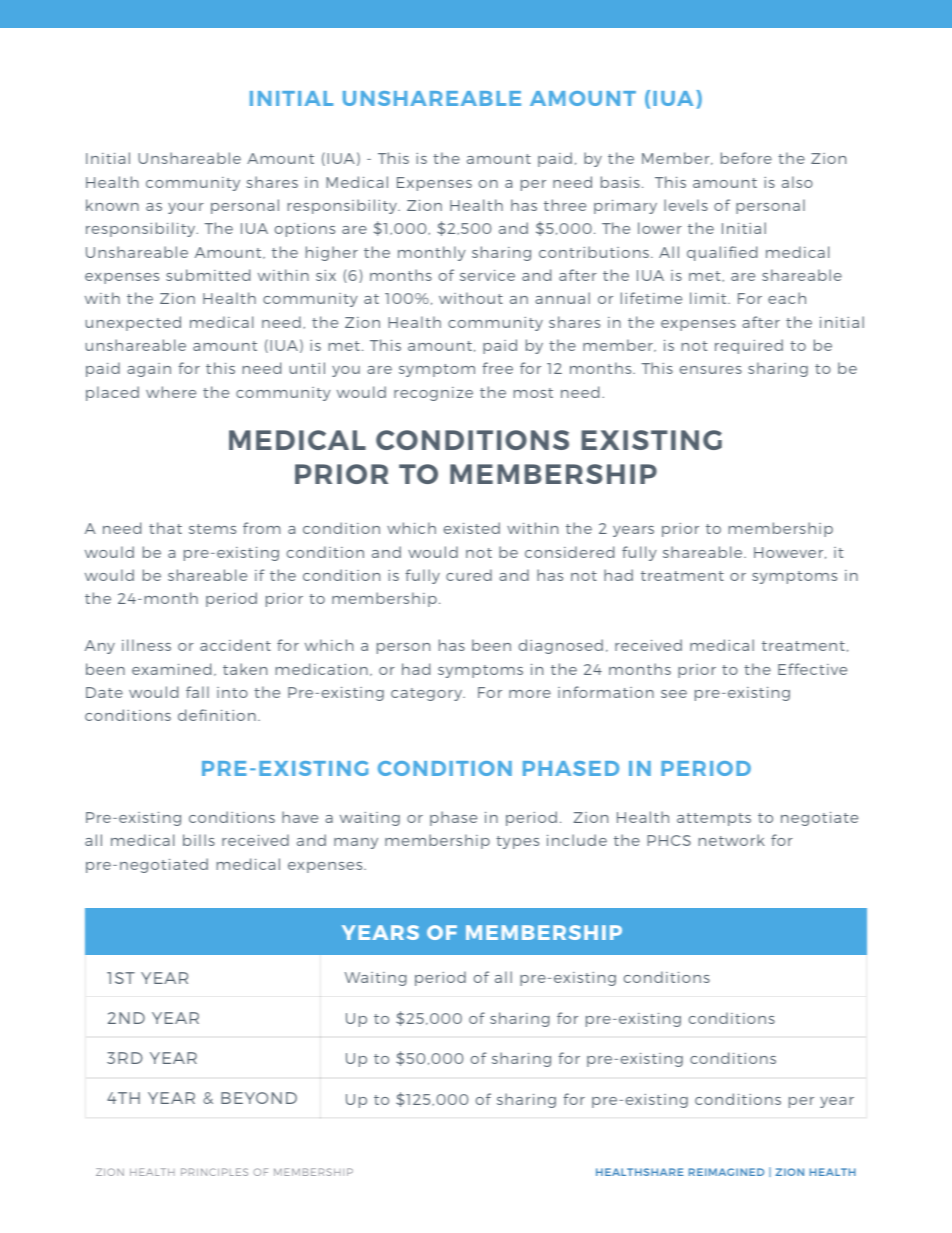  Describe the element at coordinates (259, 1098) in the document. I see `BEYOND` at that location.
